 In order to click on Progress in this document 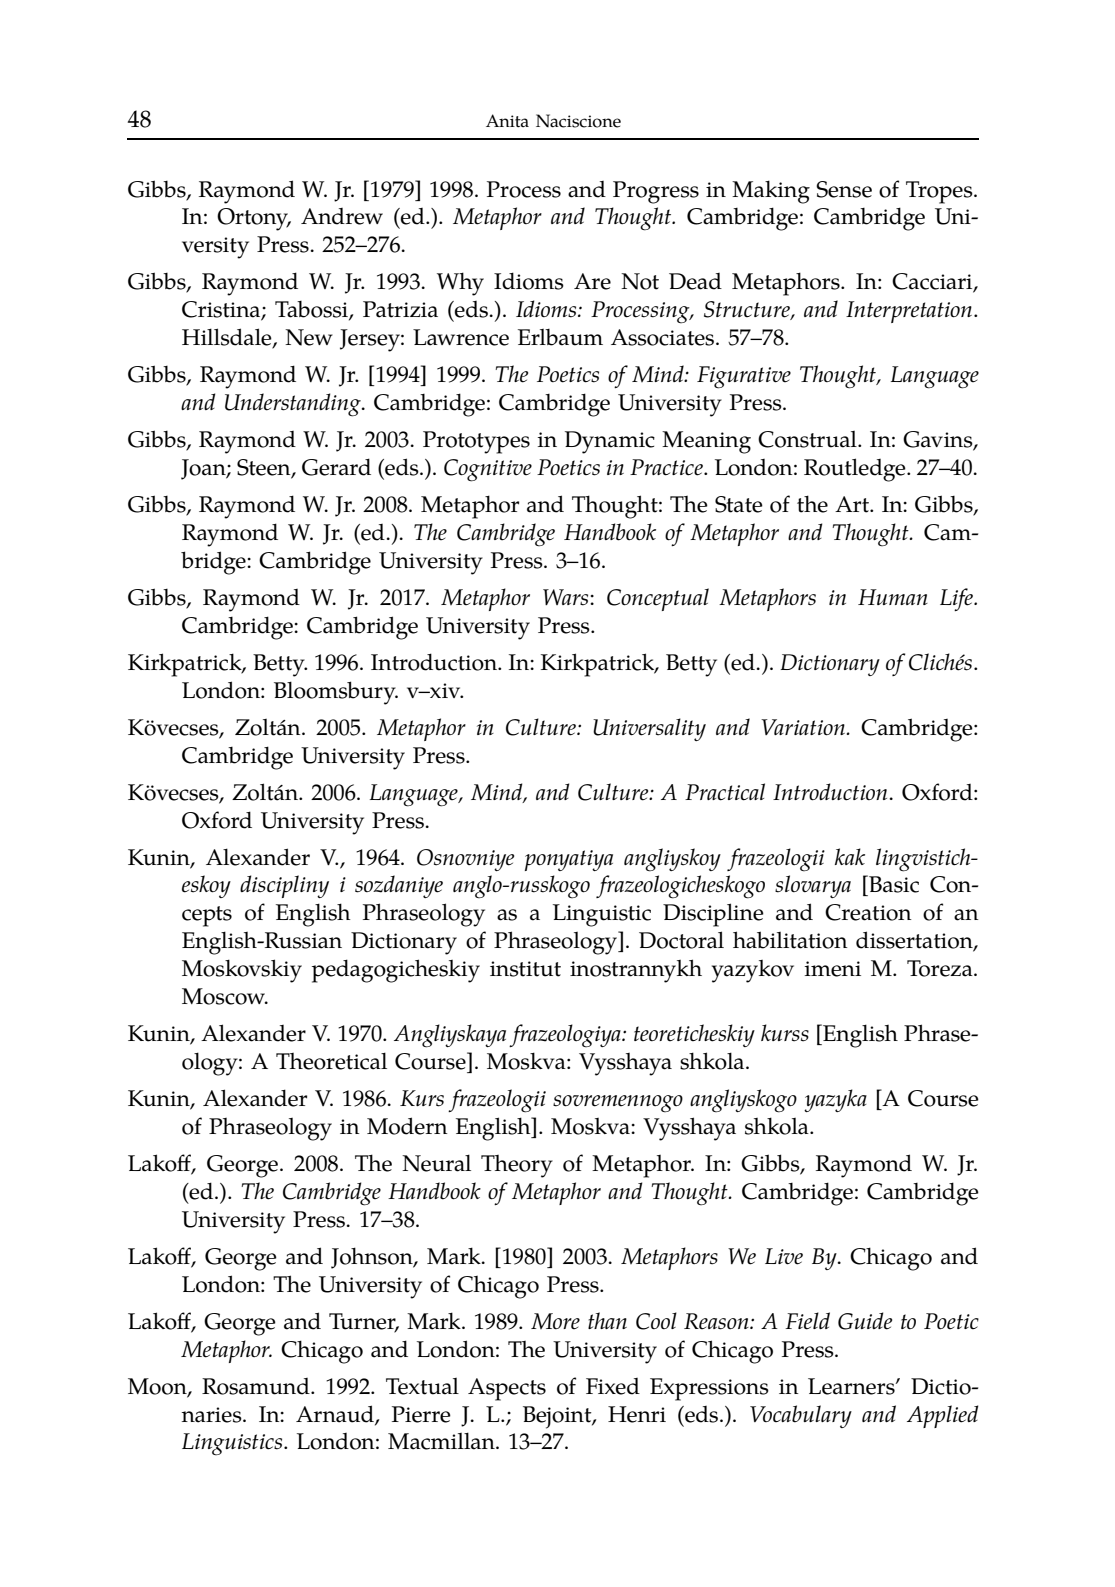, I will do `click(656, 192)`.
